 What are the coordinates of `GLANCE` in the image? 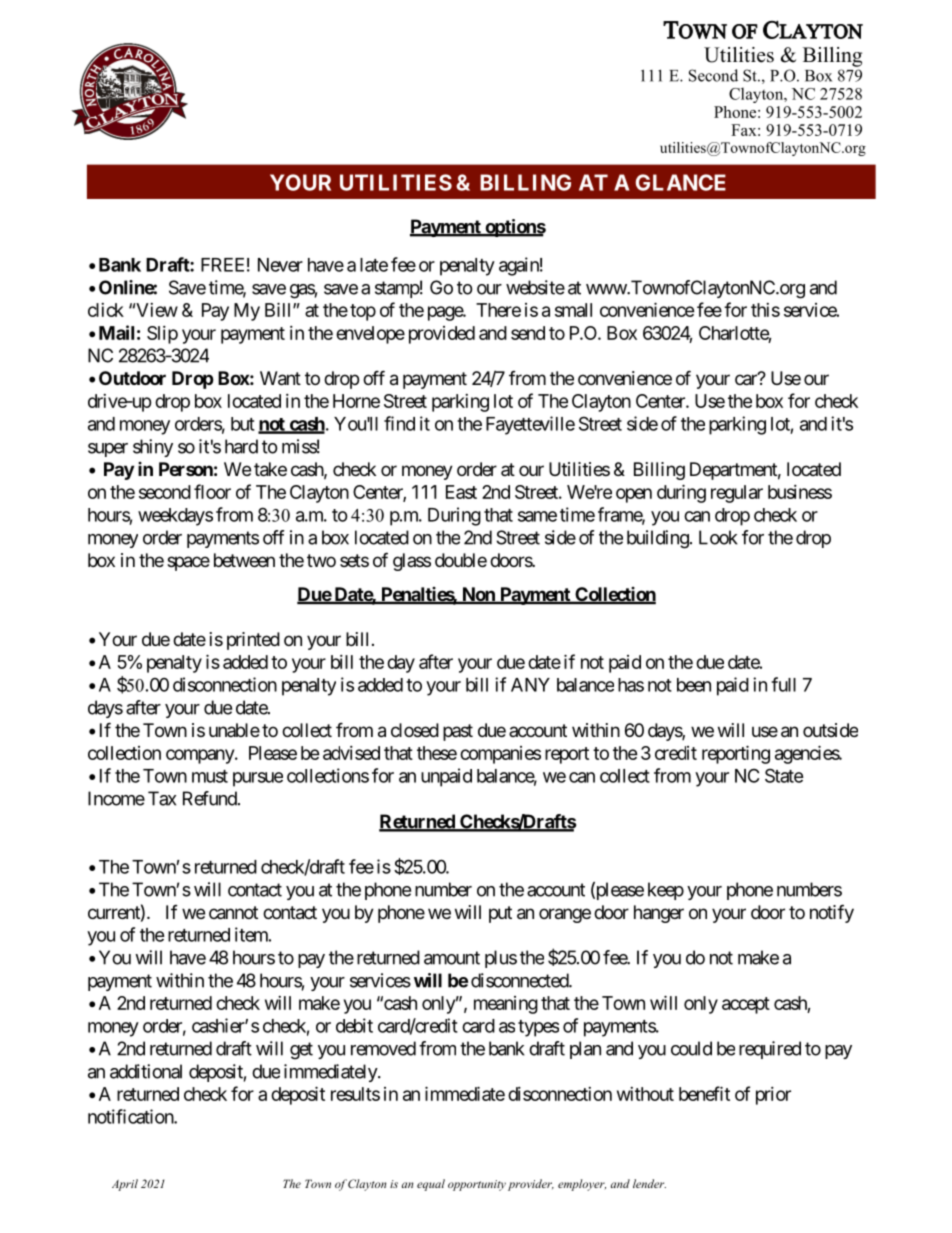 It's located at (681, 182).
